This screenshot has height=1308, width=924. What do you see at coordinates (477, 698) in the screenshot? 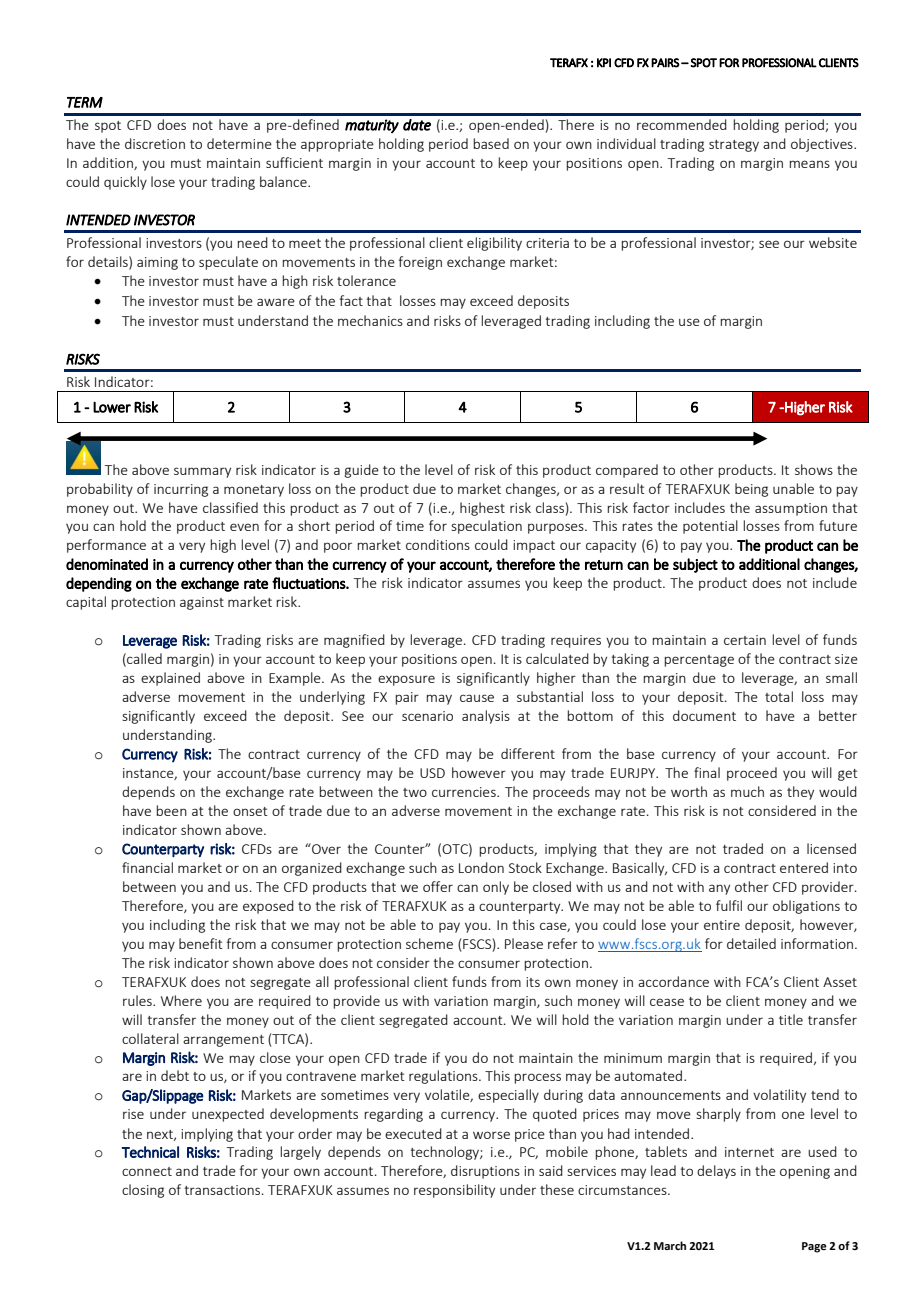
I see `cause` at bounding box center [477, 698].
